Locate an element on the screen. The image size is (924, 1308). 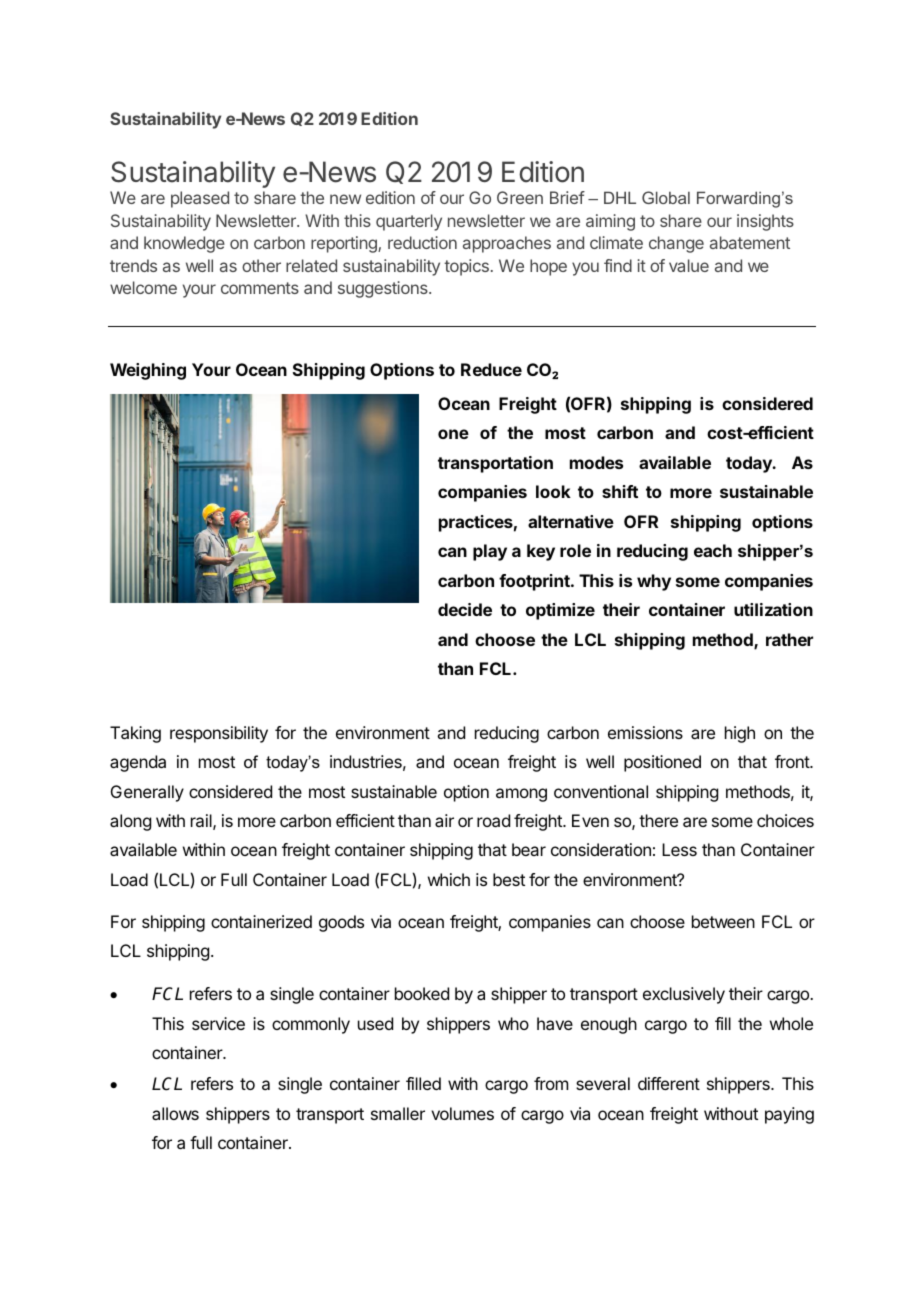
play is located at coordinates (490, 552).
